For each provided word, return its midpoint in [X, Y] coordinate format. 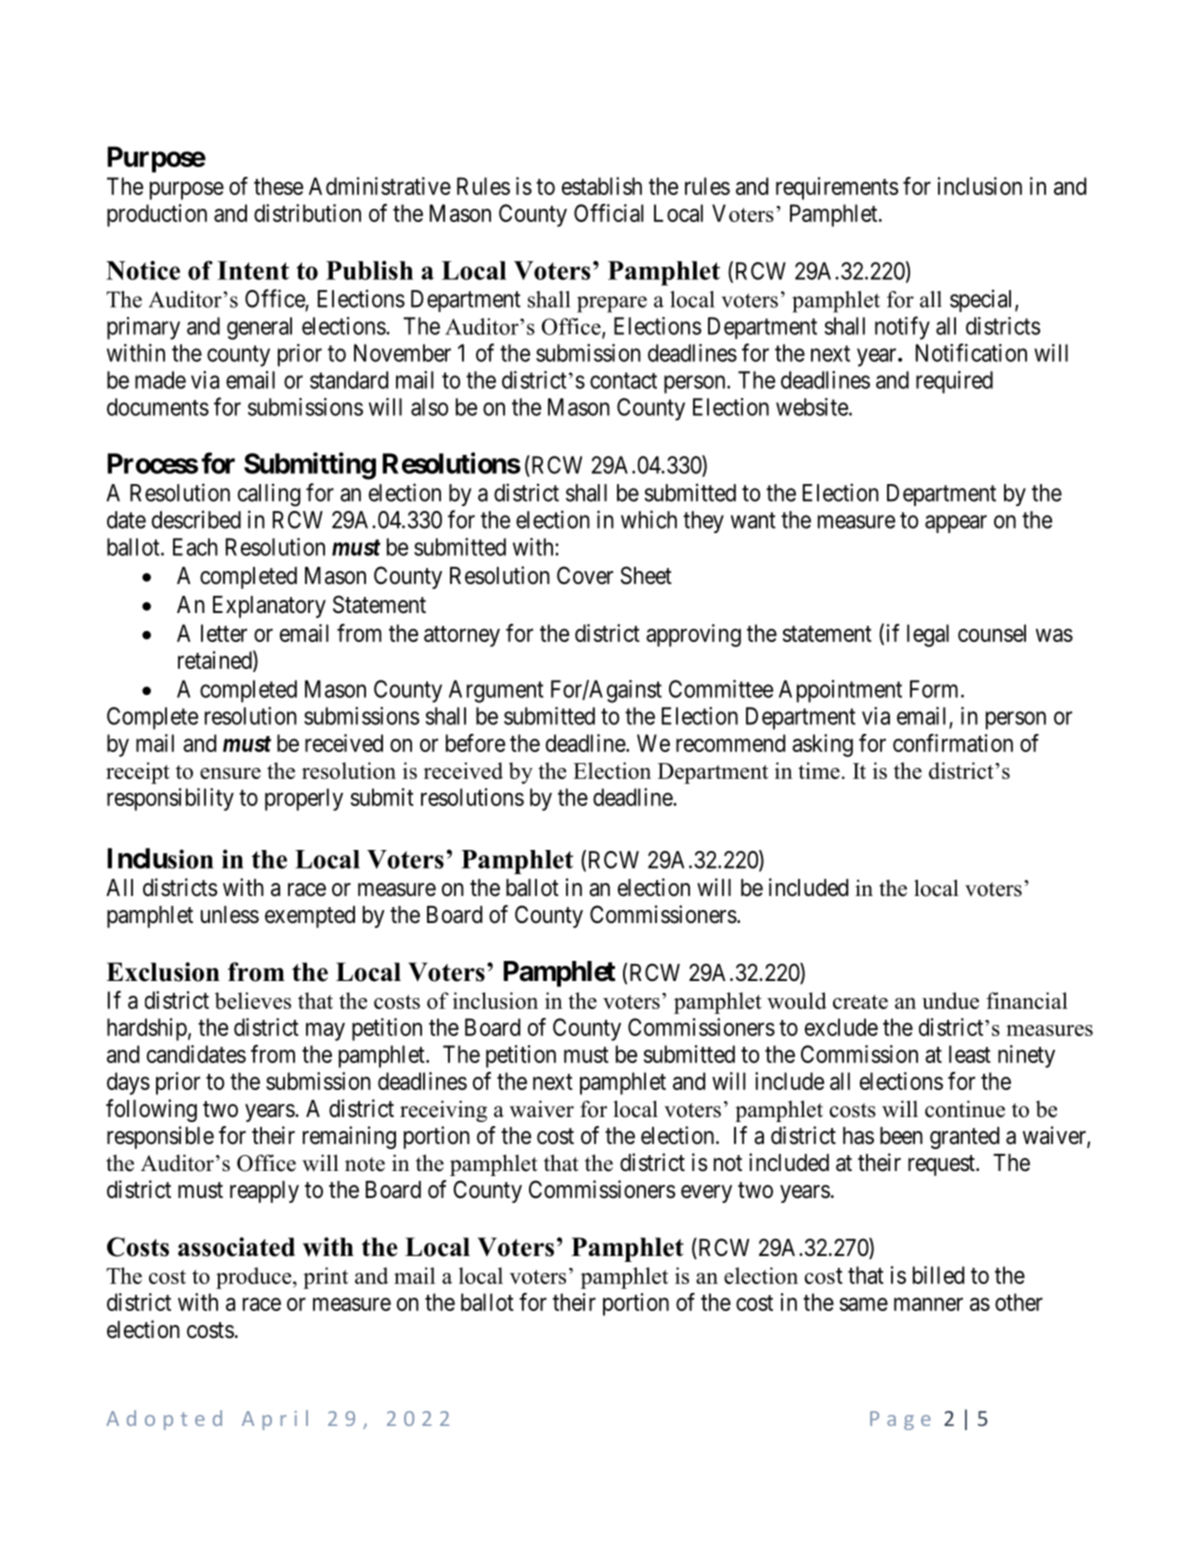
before [475, 743]
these [278, 186]
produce [255, 1278]
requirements [837, 188]
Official [609, 213]
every [706, 1194]
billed [938, 1275]
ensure [230, 773]
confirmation [953, 743]
